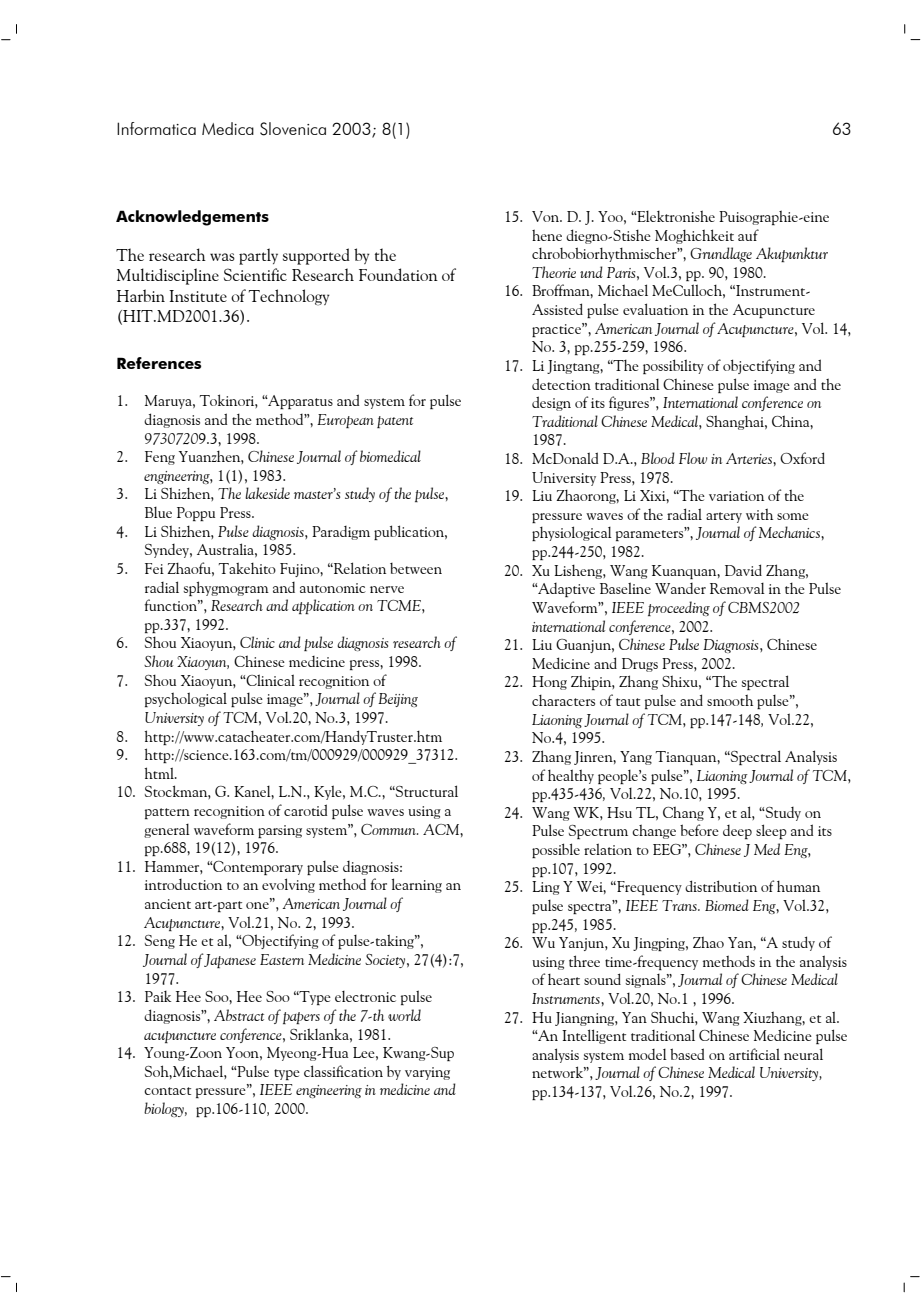 The height and width of the document is (1308, 924). I want to click on deep, so click(737, 832).
